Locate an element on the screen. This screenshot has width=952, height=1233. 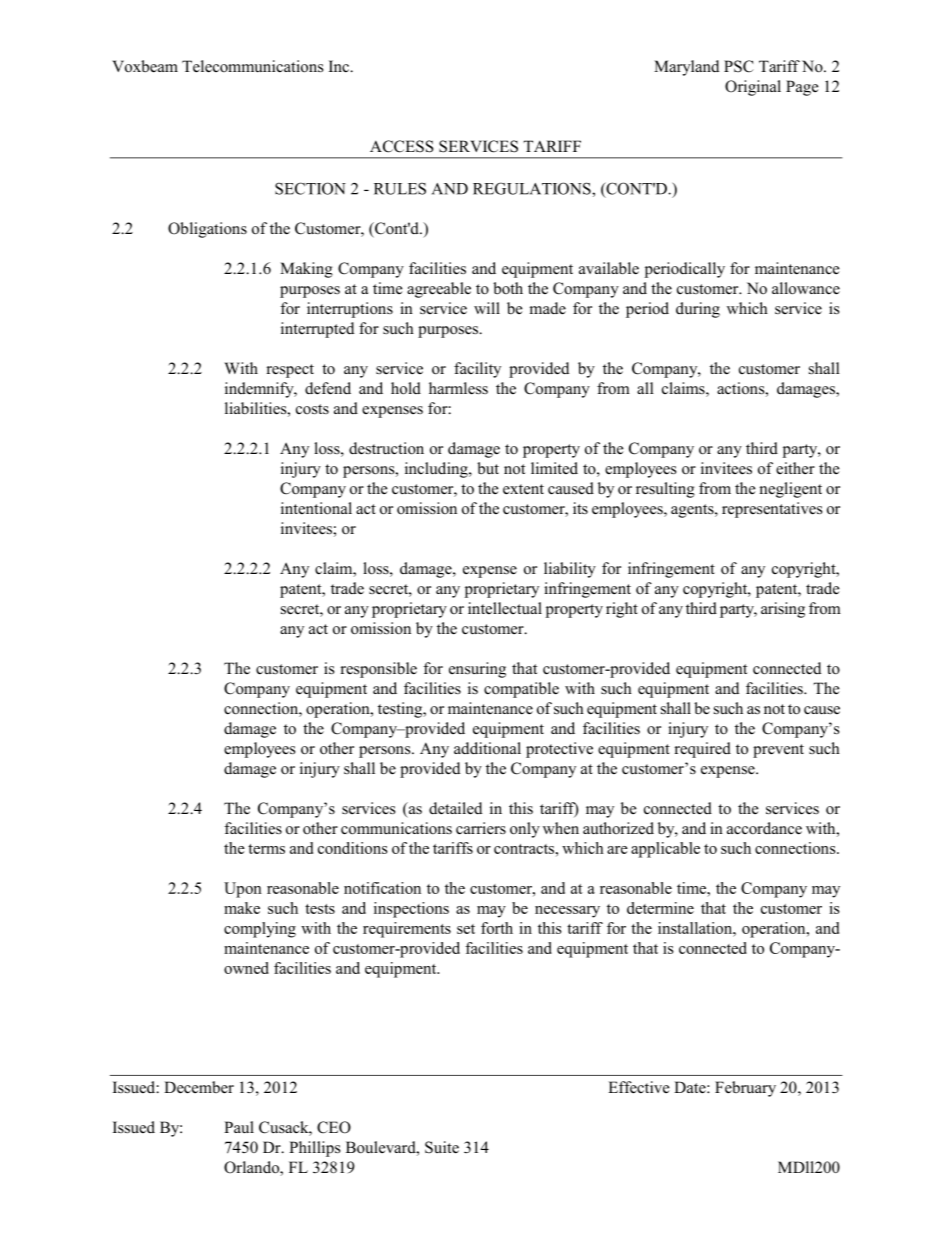
facility is located at coordinates (477, 370).
